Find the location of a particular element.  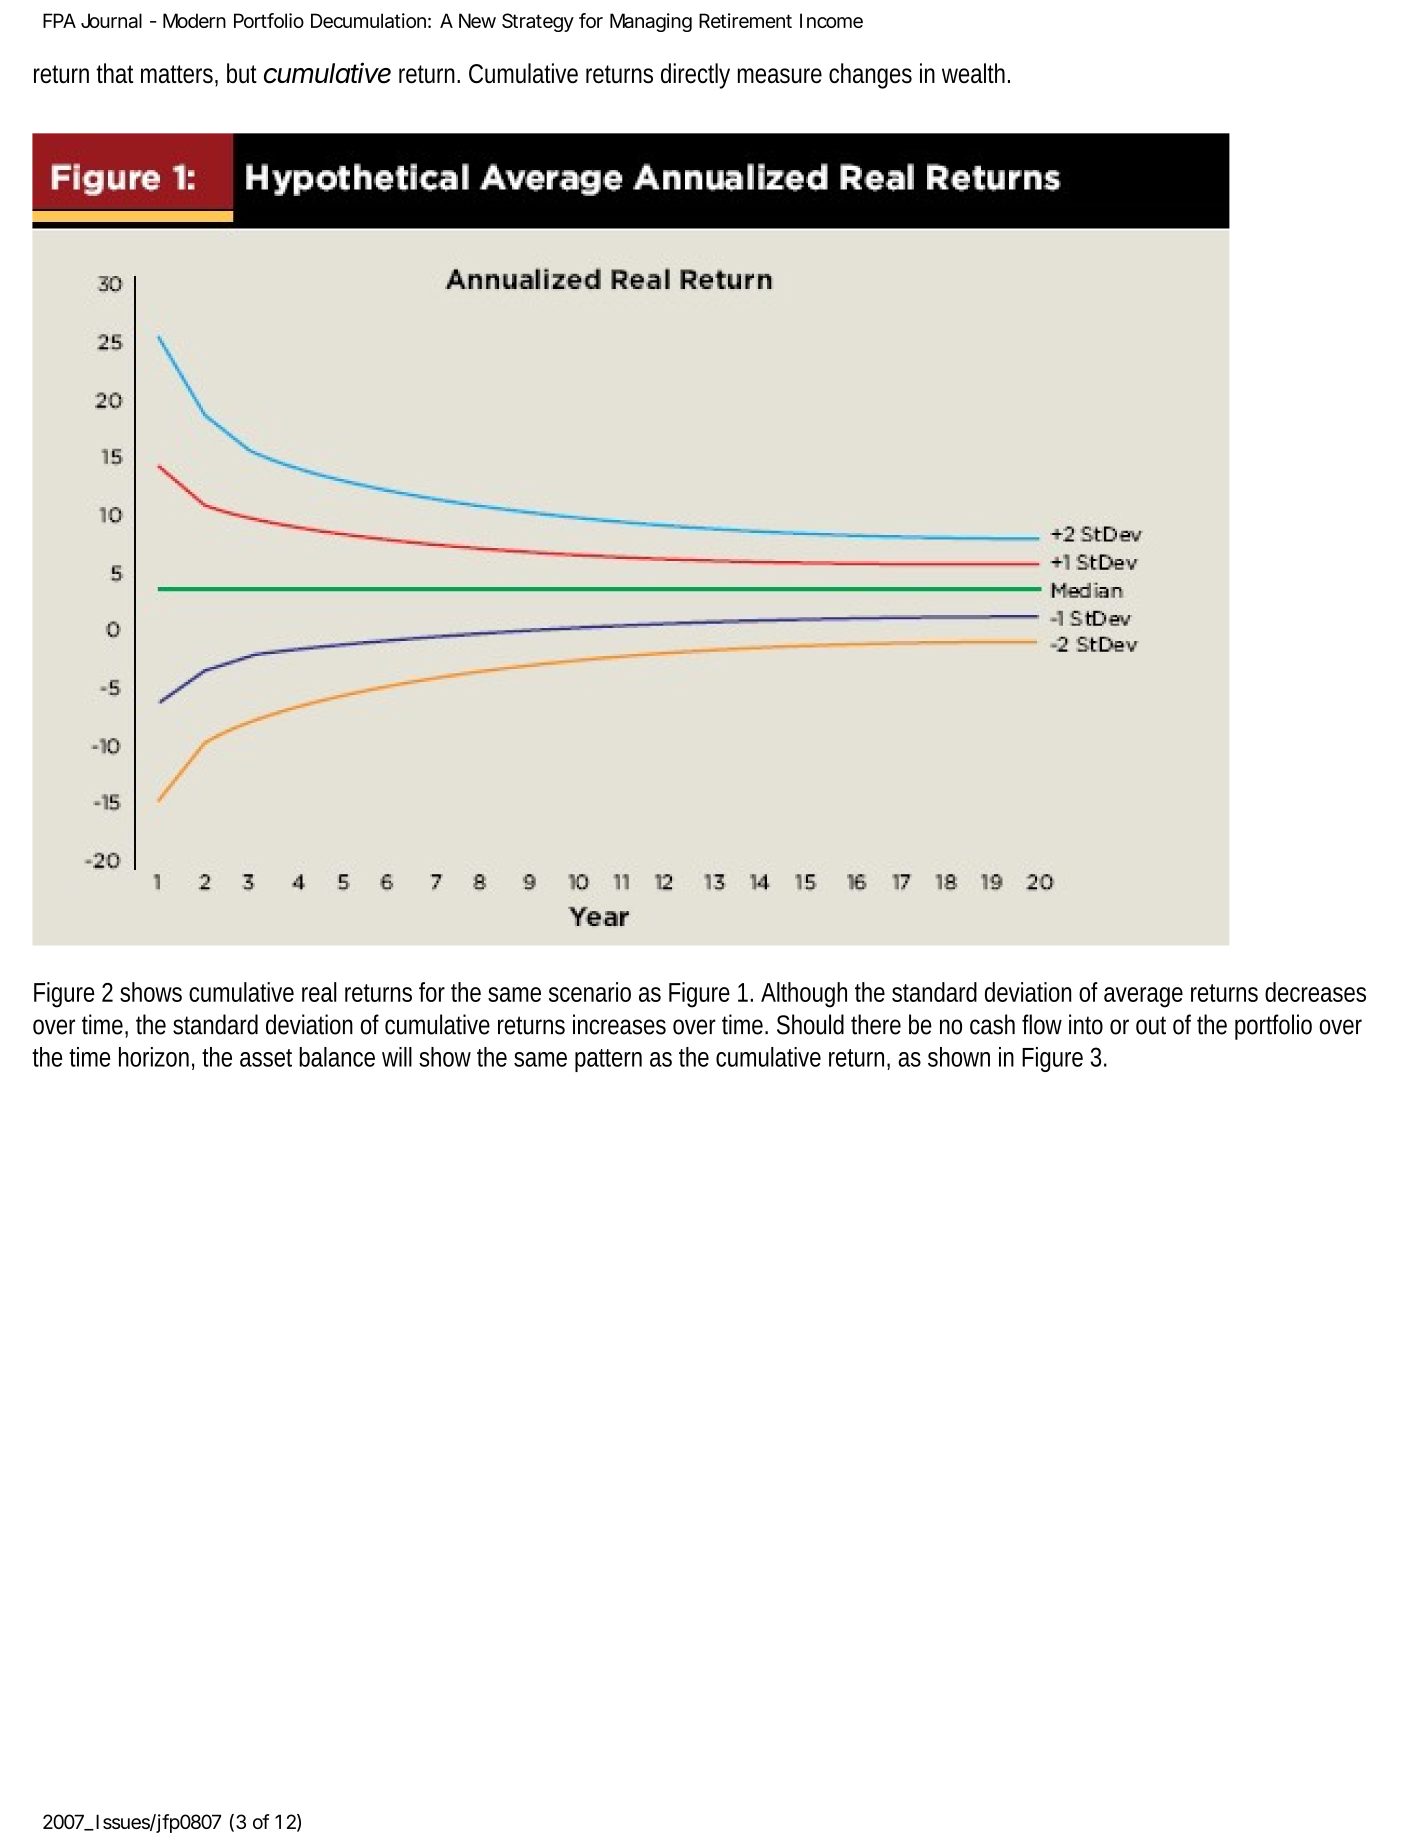

out is located at coordinates (1151, 1025).
